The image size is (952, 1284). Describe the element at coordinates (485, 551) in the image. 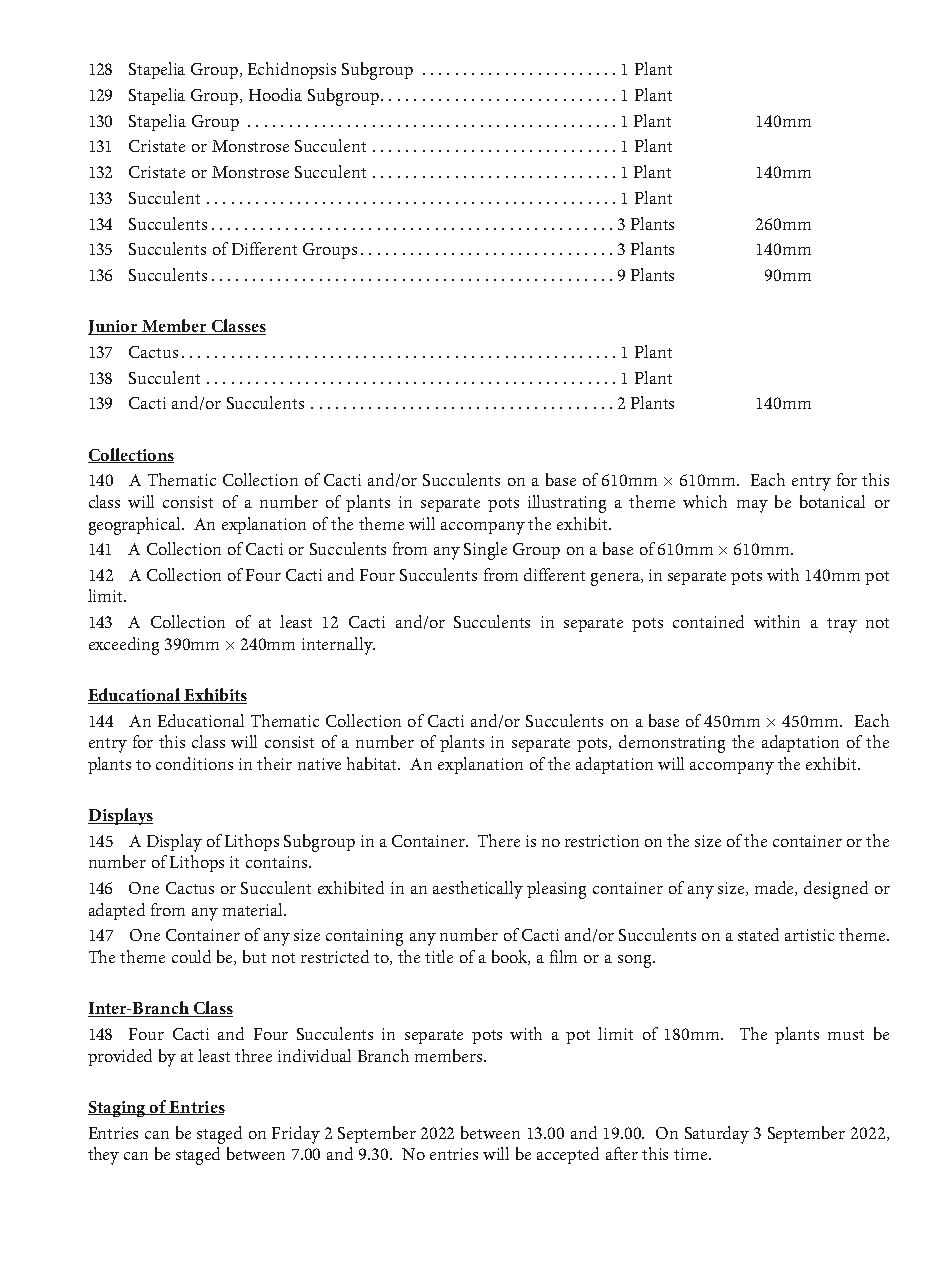

I see `Single` at that location.
